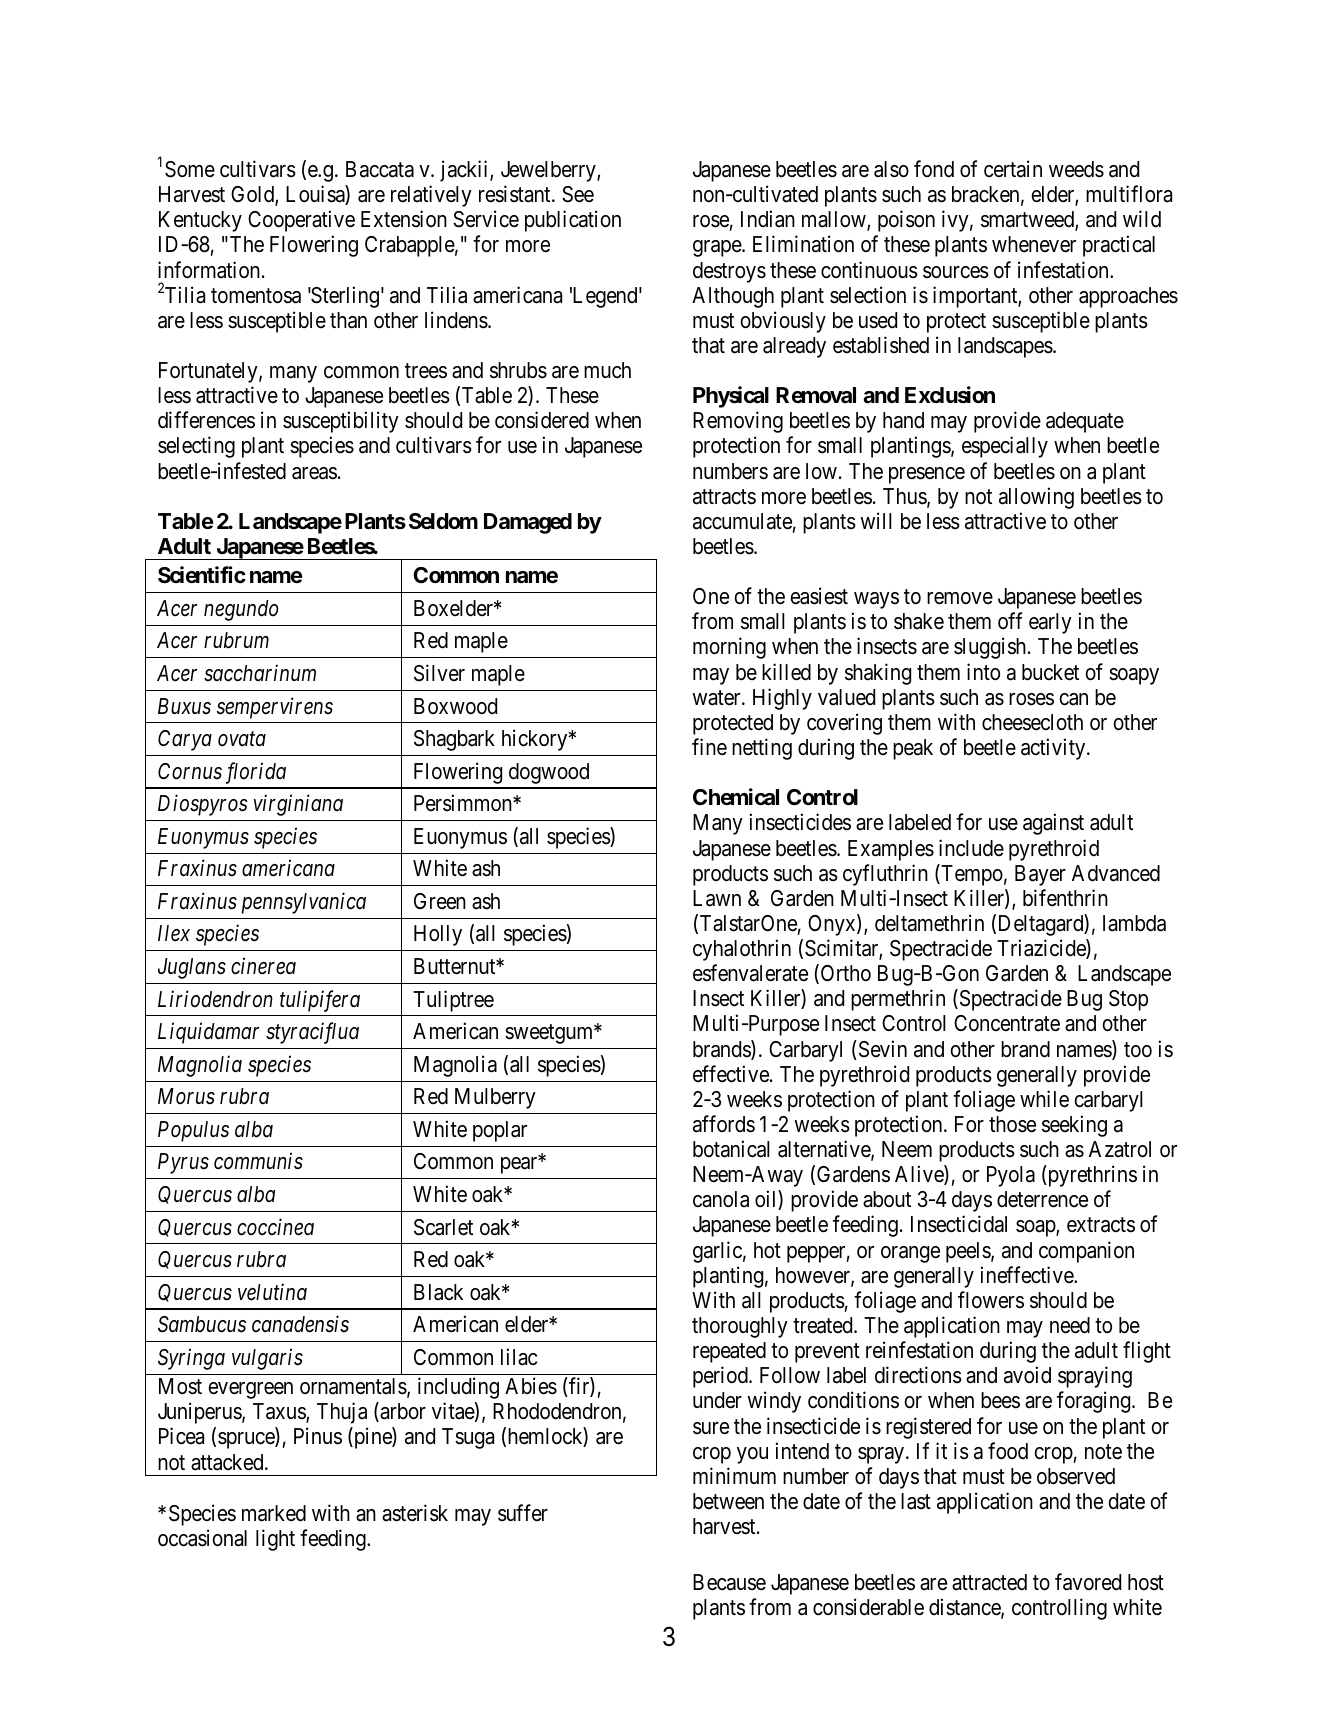  Describe the element at coordinates (718, 248) in the screenshot. I see `grape` at that location.
